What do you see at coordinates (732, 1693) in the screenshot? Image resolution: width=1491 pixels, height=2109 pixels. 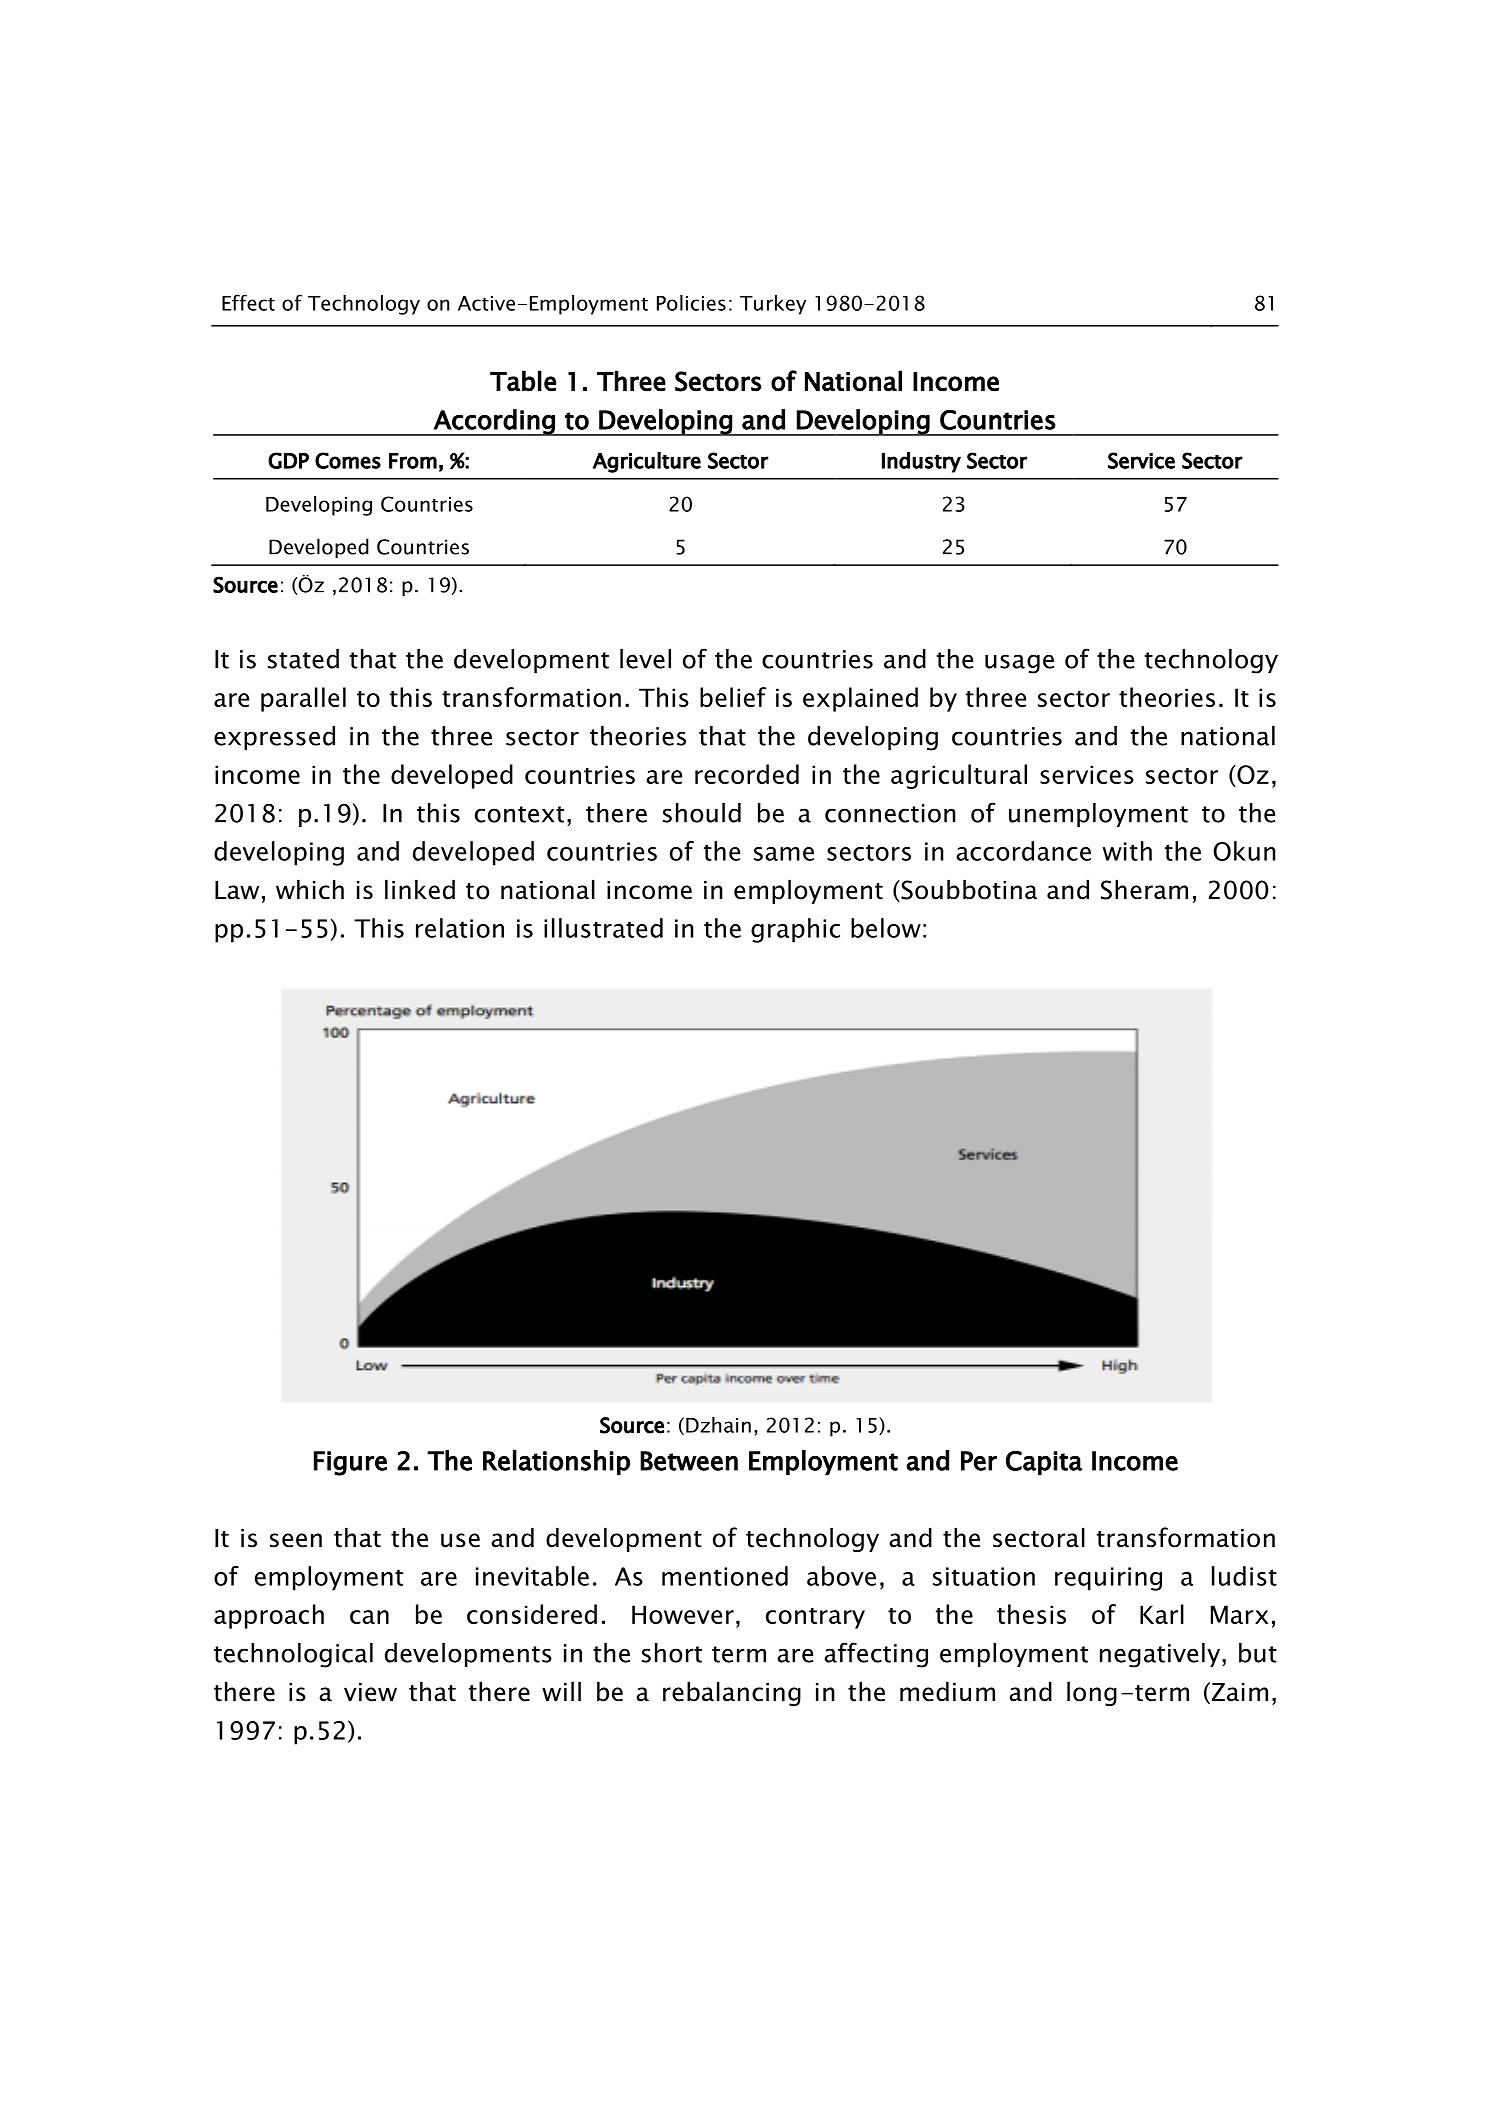 I see `rebalancing` at bounding box center [732, 1693].
